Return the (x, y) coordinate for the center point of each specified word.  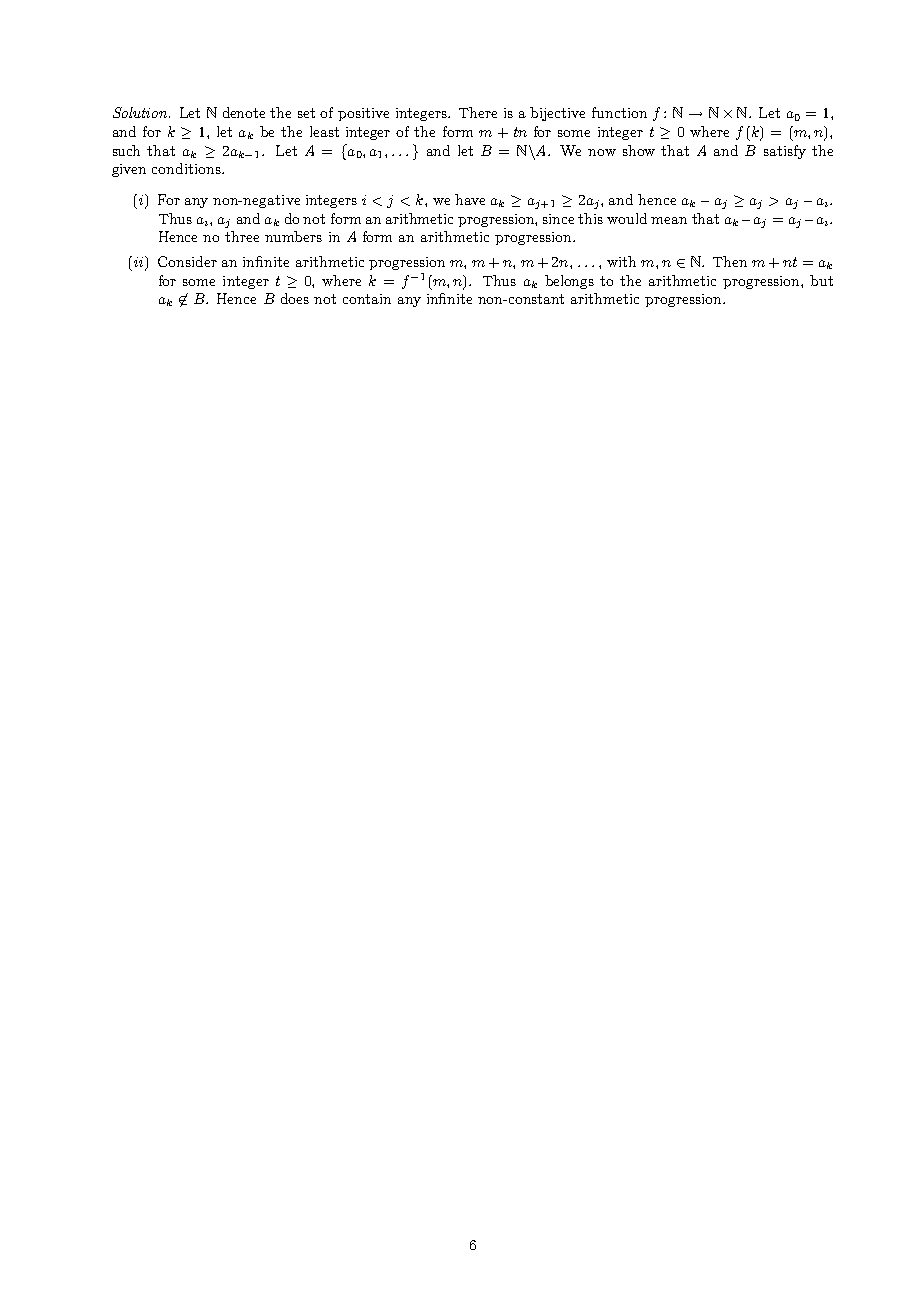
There (478, 112)
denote (244, 112)
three (242, 236)
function (619, 112)
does (295, 298)
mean (669, 220)
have (470, 199)
